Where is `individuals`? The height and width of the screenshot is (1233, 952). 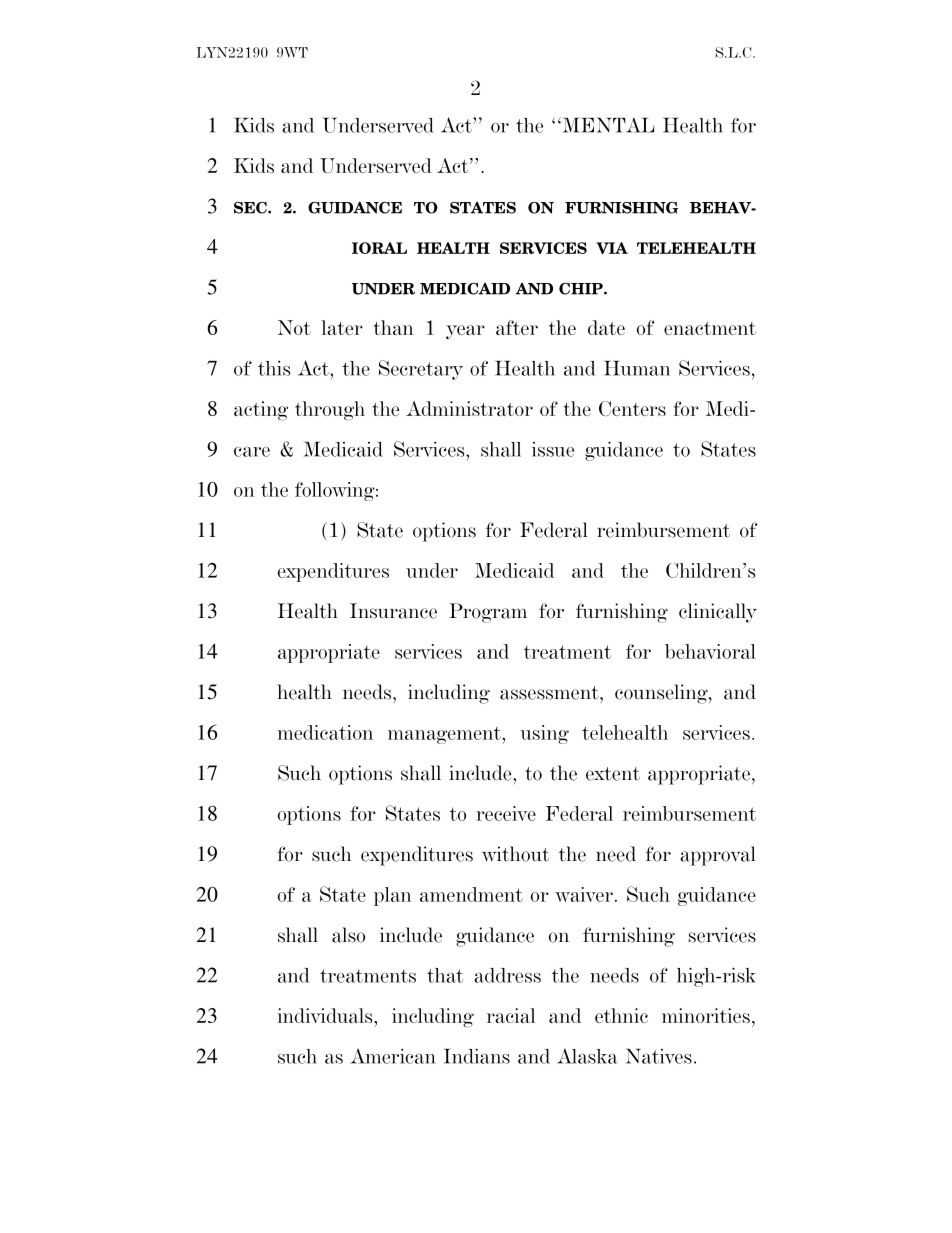
individuals is located at coordinates (326, 1015).
